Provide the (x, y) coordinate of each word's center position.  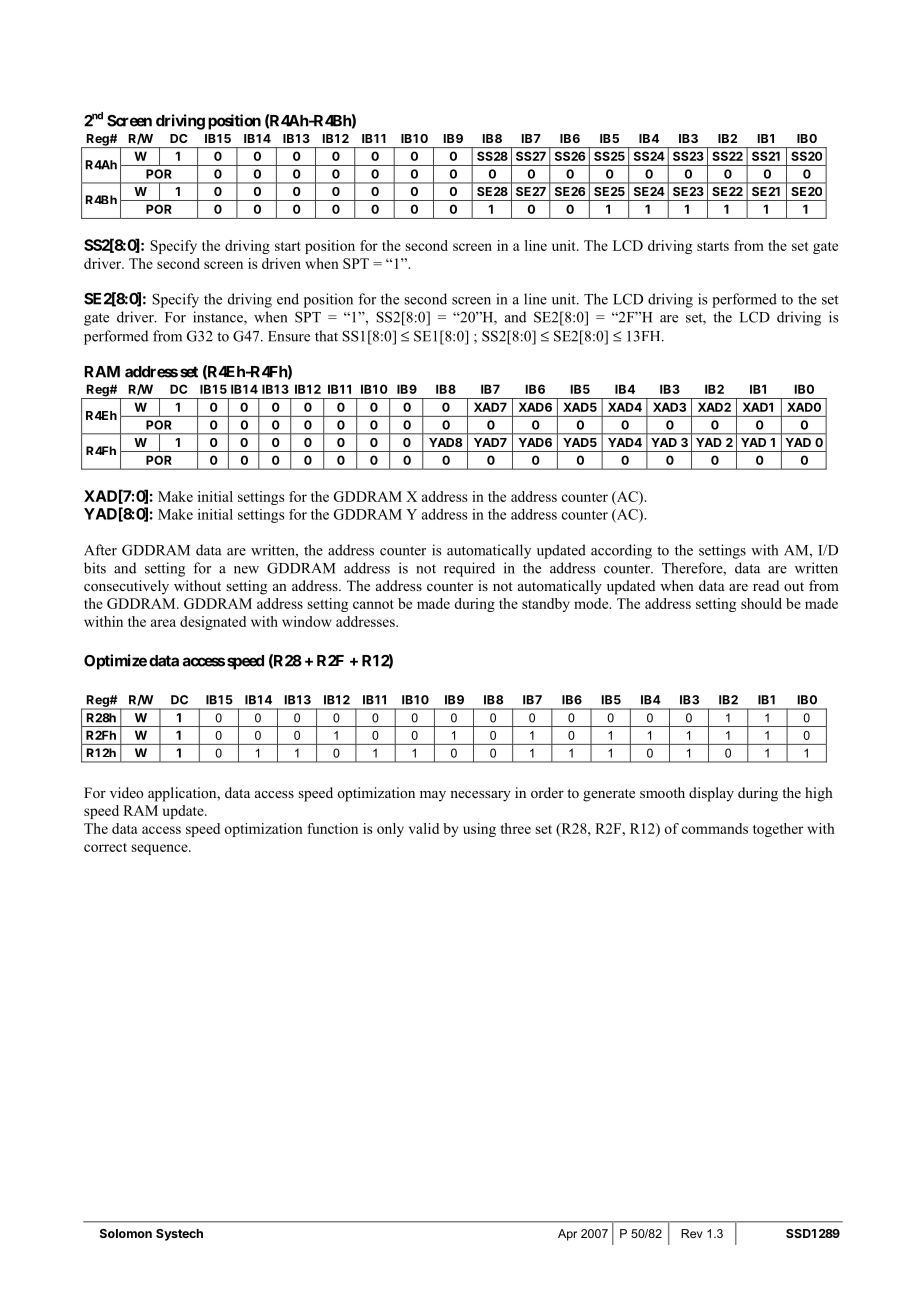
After (100, 550)
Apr (567, 1235)
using (479, 830)
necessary (480, 796)
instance (219, 318)
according (621, 551)
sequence (160, 849)
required (469, 569)
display (711, 794)
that (326, 336)
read (766, 585)
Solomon (126, 1233)
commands (715, 828)
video (127, 792)
